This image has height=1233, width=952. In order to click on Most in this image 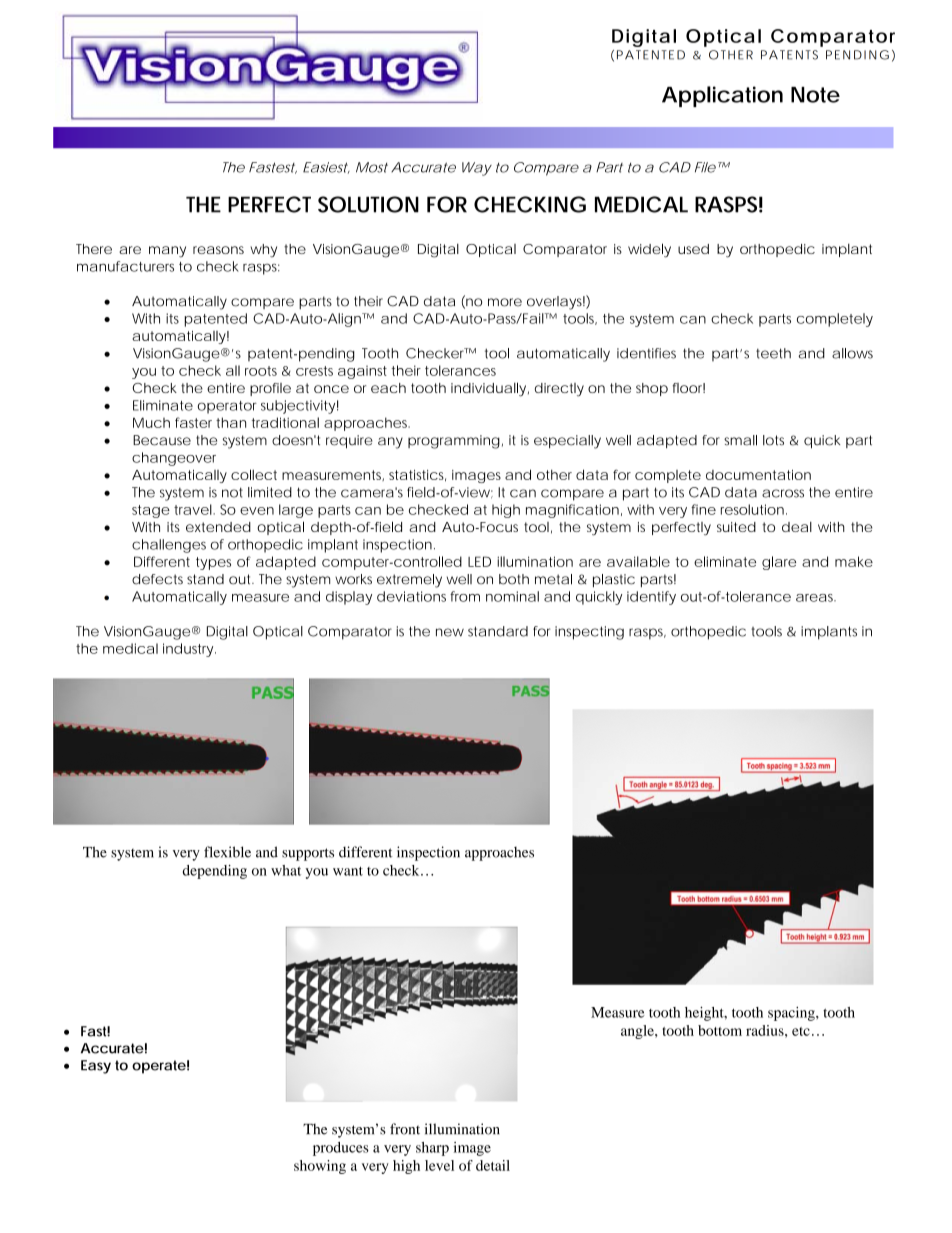, I will do `click(372, 167)`.
